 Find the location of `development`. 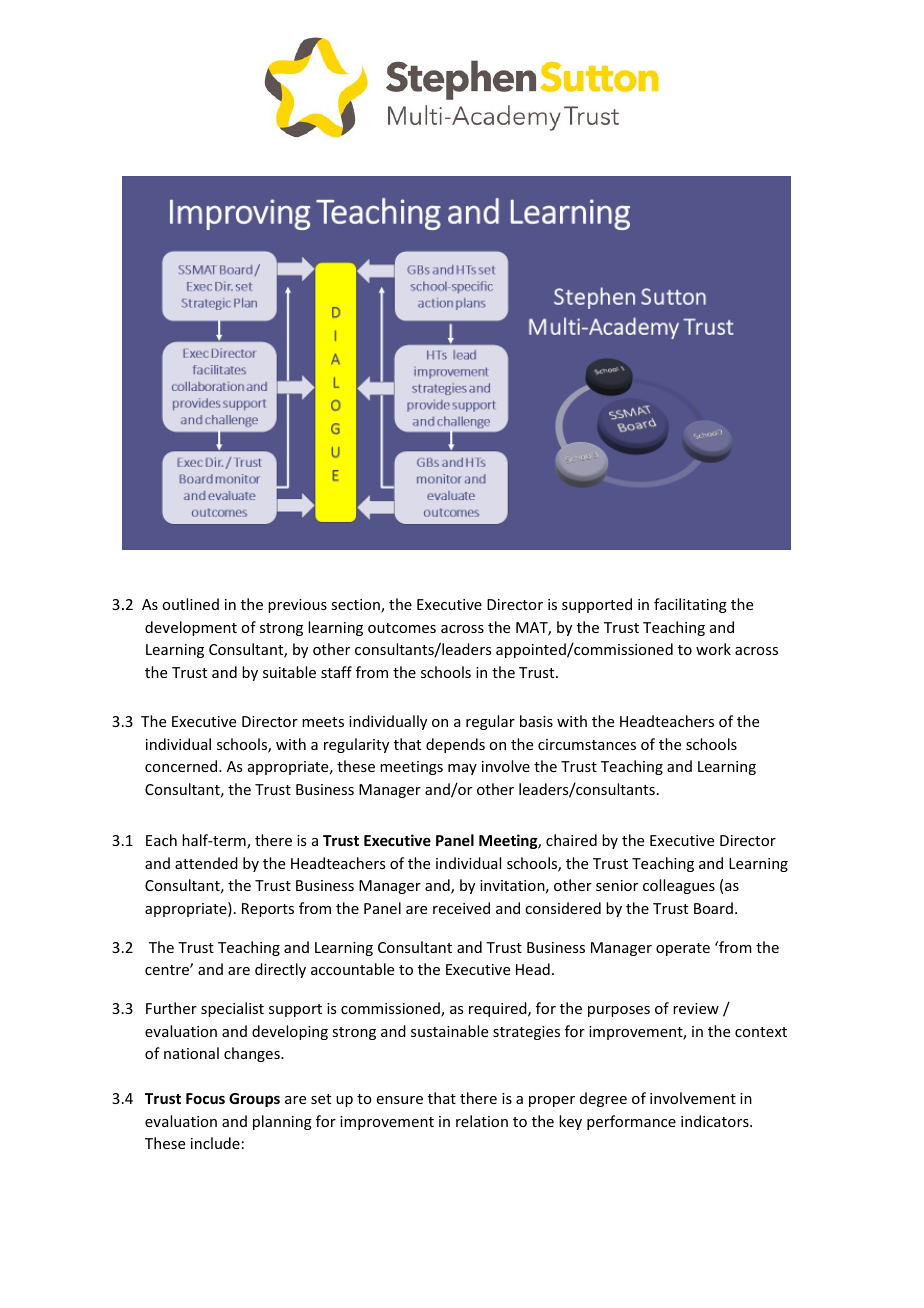

development is located at coordinates (191, 628).
